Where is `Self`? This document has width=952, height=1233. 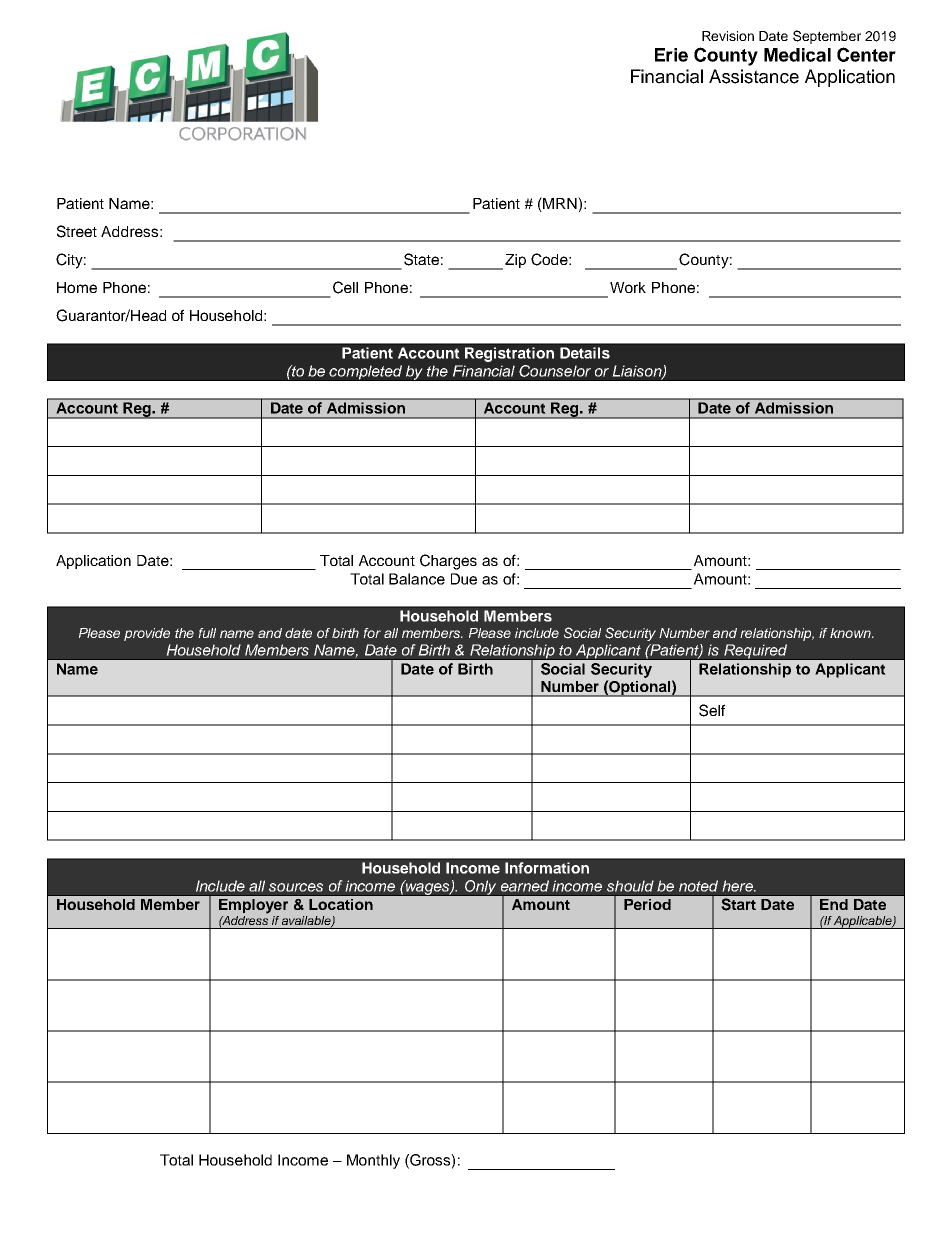 Self is located at coordinates (712, 710).
